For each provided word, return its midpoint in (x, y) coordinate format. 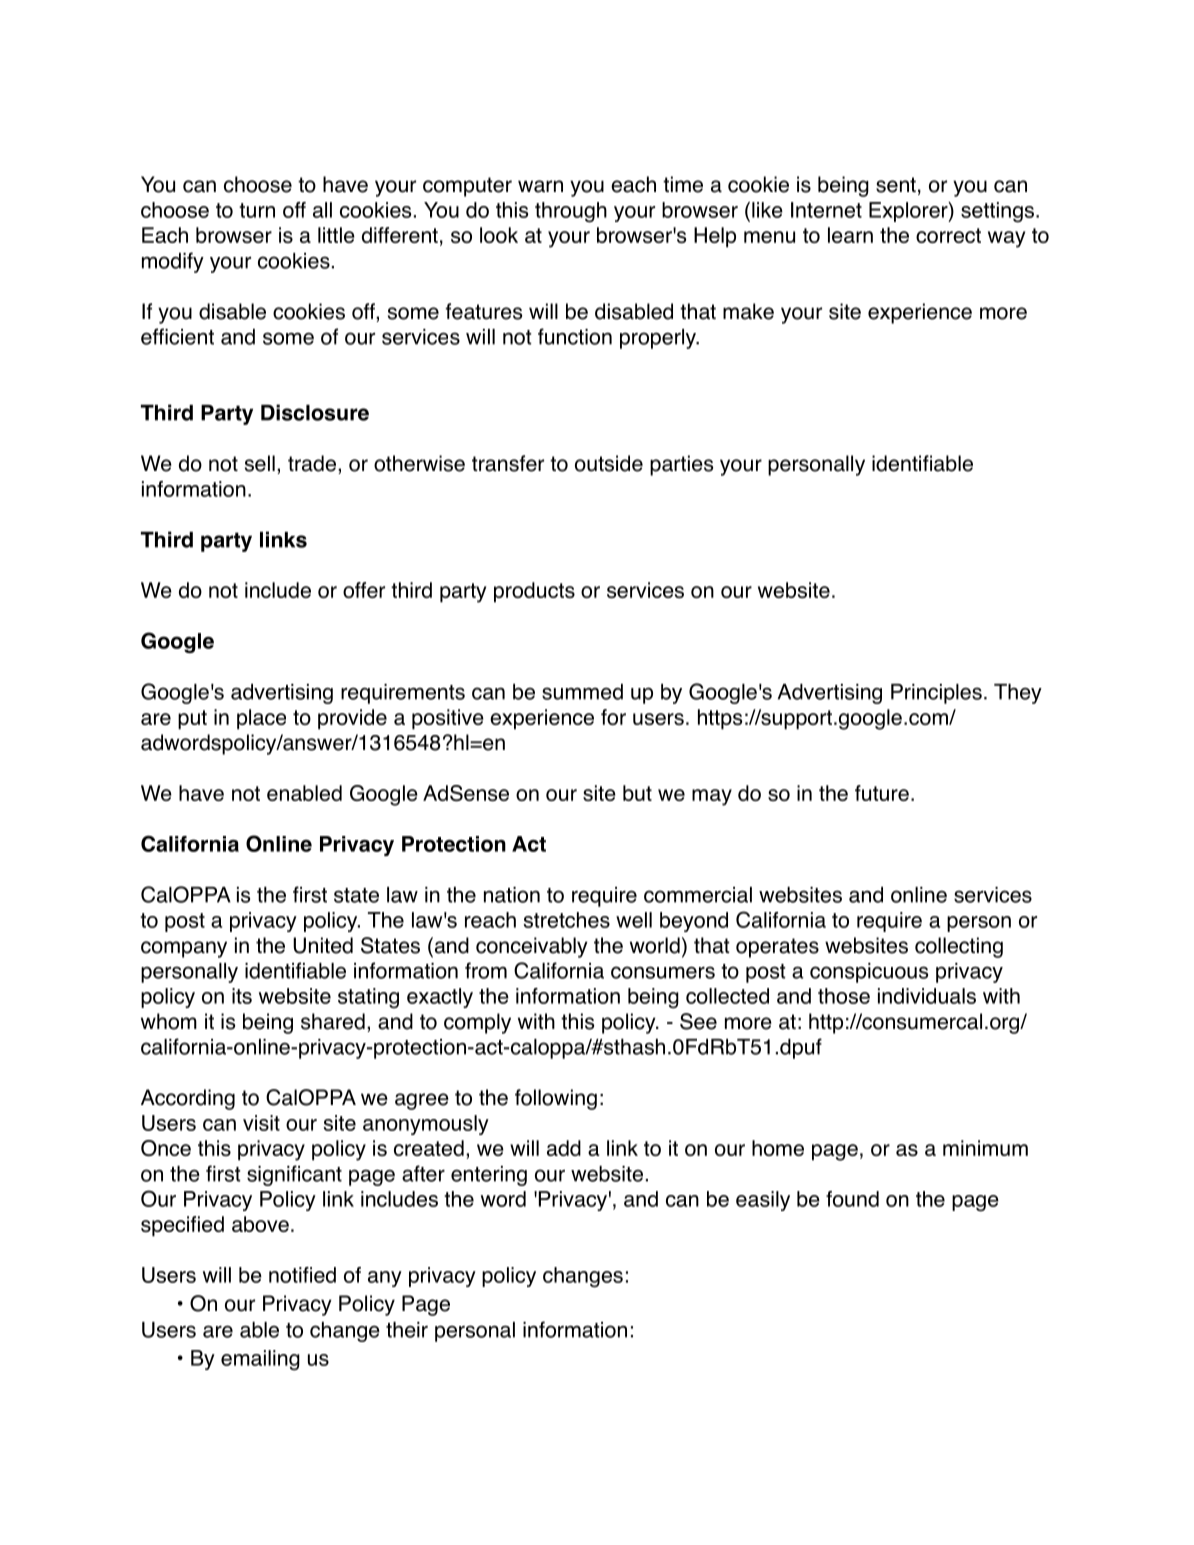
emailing (260, 1360)
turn (257, 210)
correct (948, 235)
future (882, 793)
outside (609, 463)
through (571, 212)
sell (260, 463)
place (261, 719)
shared (333, 1021)
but (637, 793)
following (556, 1099)
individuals (927, 996)
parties (681, 465)
